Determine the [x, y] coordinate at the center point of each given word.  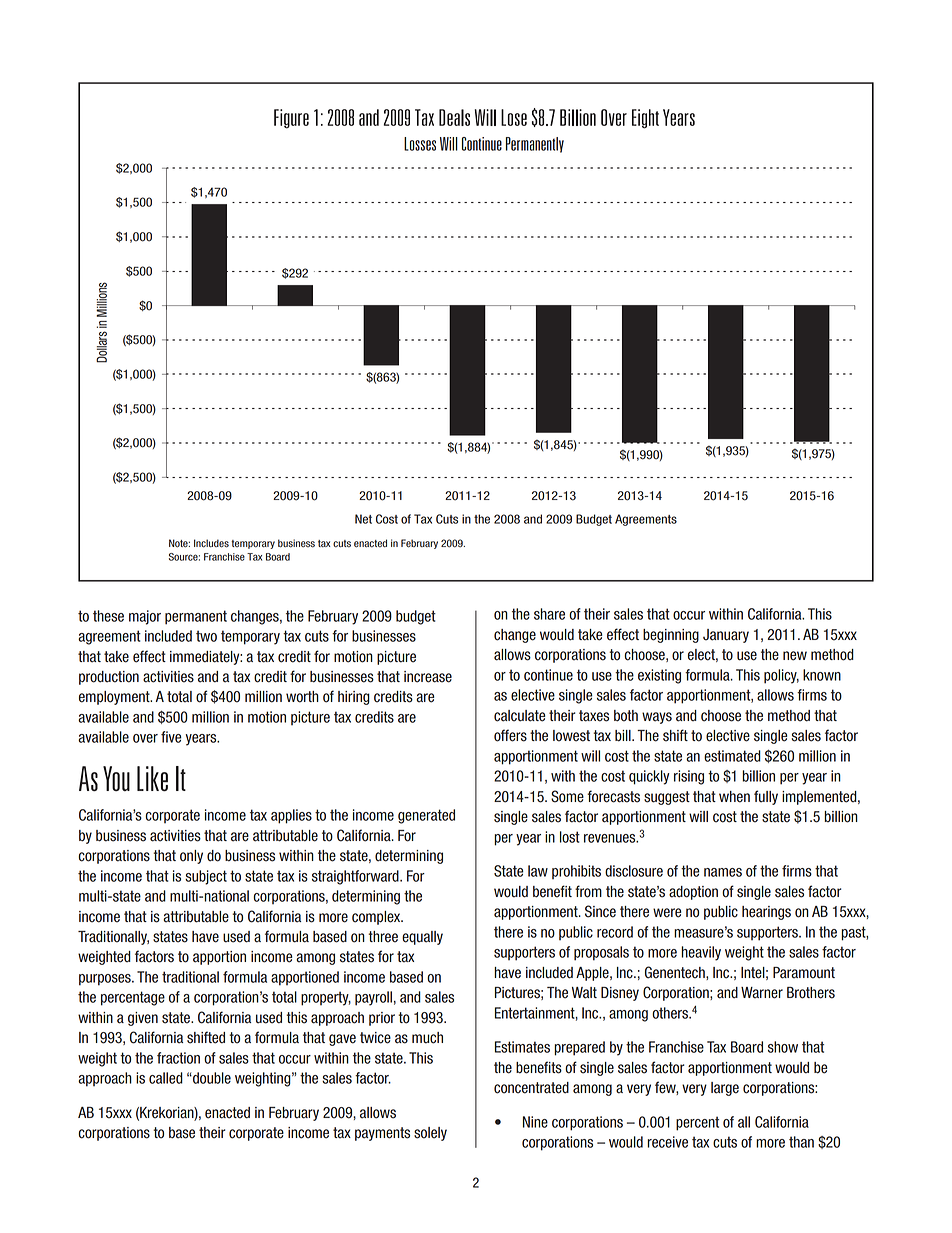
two [206, 636]
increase [428, 677]
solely [430, 1134]
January [726, 636]
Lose [514, 117]
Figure [291, 119]
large [725, 1089]
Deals [454, 117]
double [211, 1078]
